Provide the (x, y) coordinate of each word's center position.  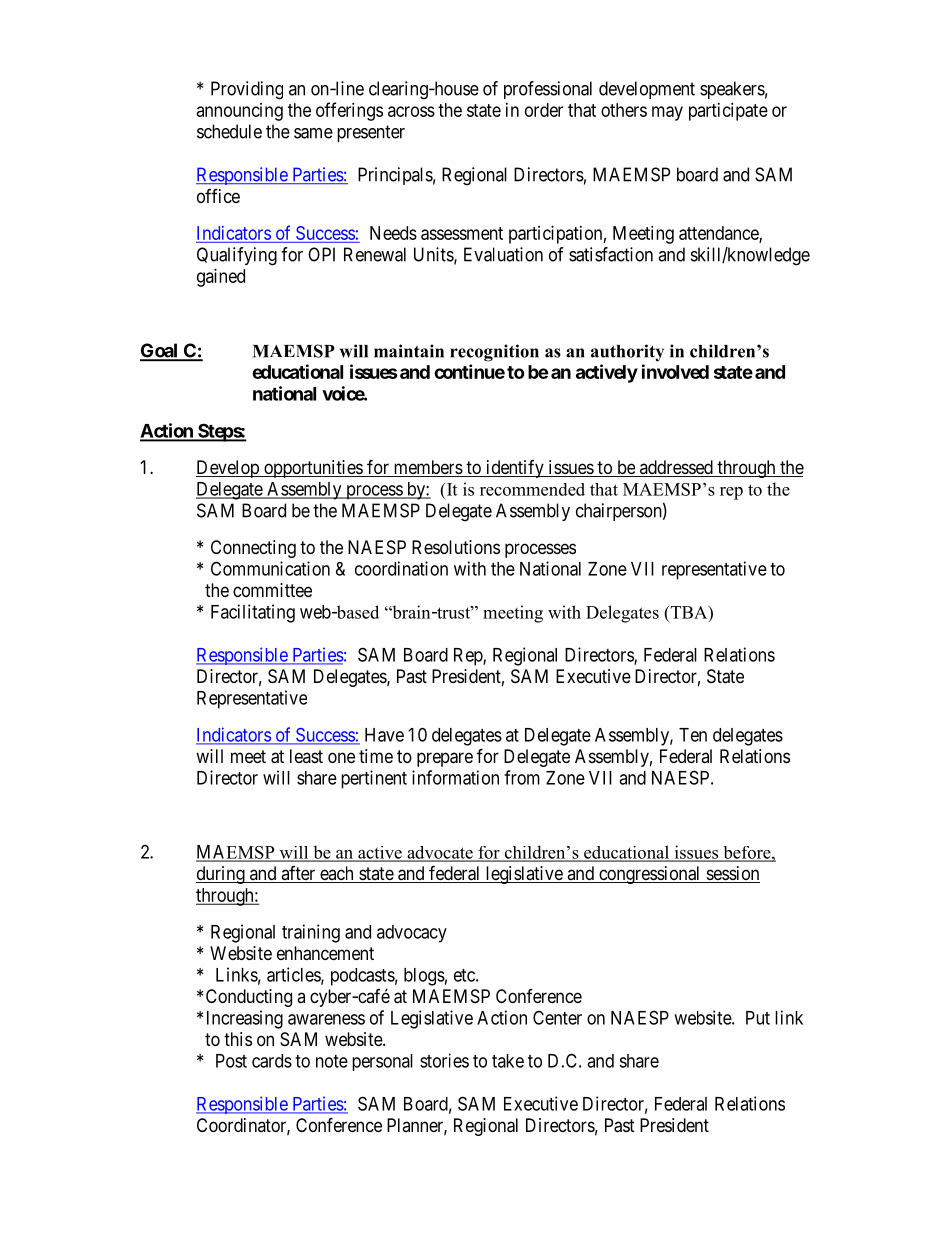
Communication (270, 568)
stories (444, 1060)
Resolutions (456, 547)
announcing (240, 112)
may (667, 113)
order (544, 110)
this (238, 1039)
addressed (676, 468)
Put (758, 1018)
